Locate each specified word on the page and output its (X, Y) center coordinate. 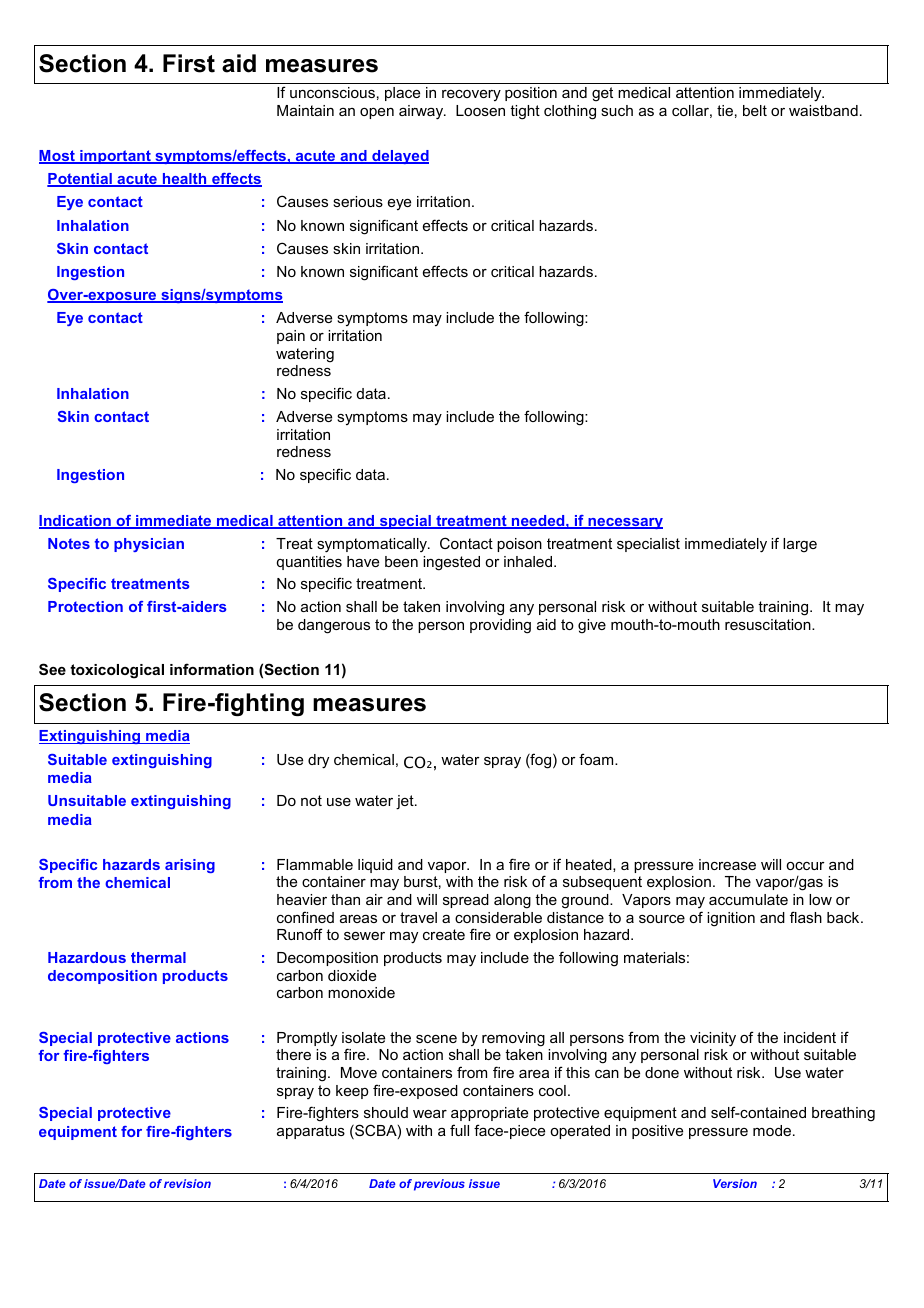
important (115, 157)
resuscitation (769, 624)
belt (755, 110)
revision (187, 1183)
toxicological (117, 671)
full (459, 1130)
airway (422, 112)
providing (500, 626)
